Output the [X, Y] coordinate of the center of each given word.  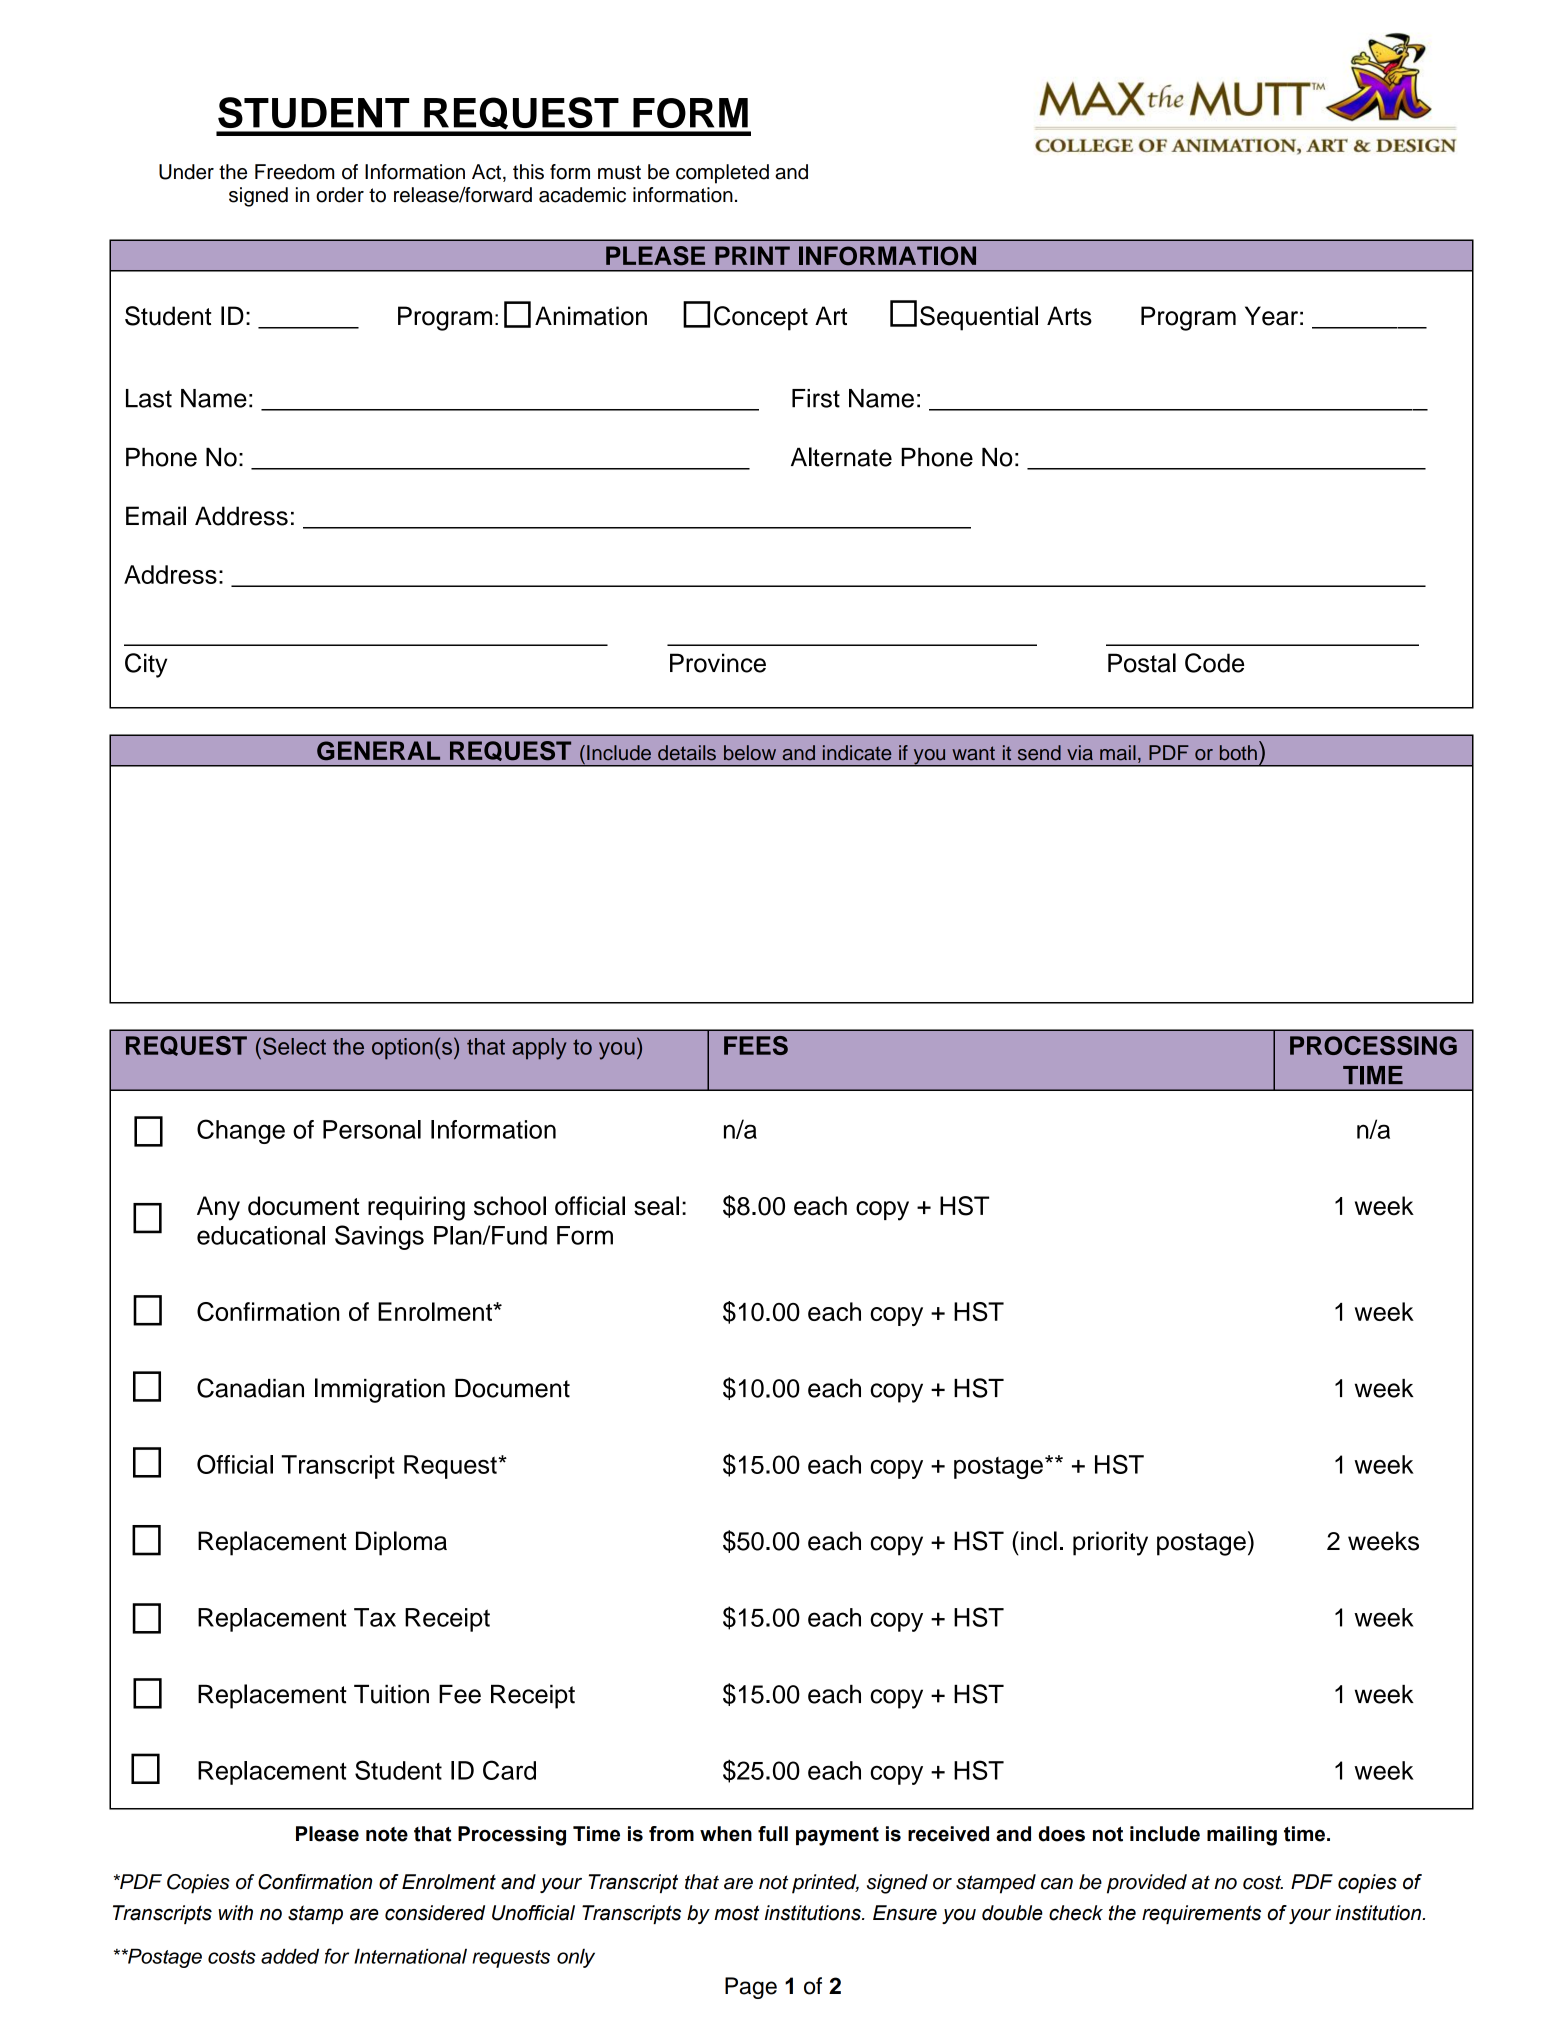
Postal [1142, 663]
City [146, 665]
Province [718, 663]
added [290, 1956]
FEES [756, 1045]
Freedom [294, 172]
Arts [1069, 316]
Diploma [401, 1543]
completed [722, 174]
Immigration [380, 1390]
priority [1110, 1543]
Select [294, 1046]
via [1080, 753]
